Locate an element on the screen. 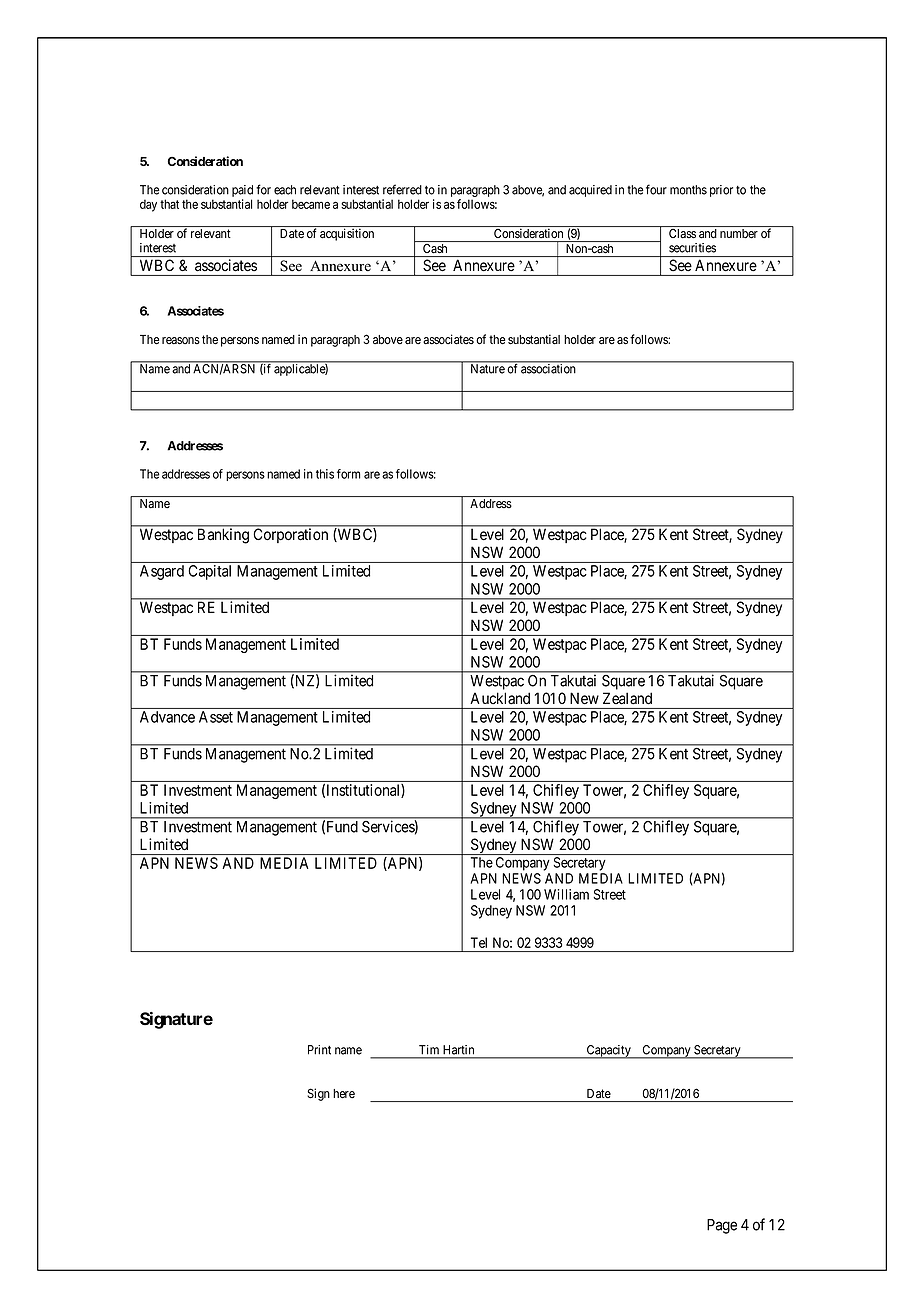  paid is located at coordinates (242, 192).
